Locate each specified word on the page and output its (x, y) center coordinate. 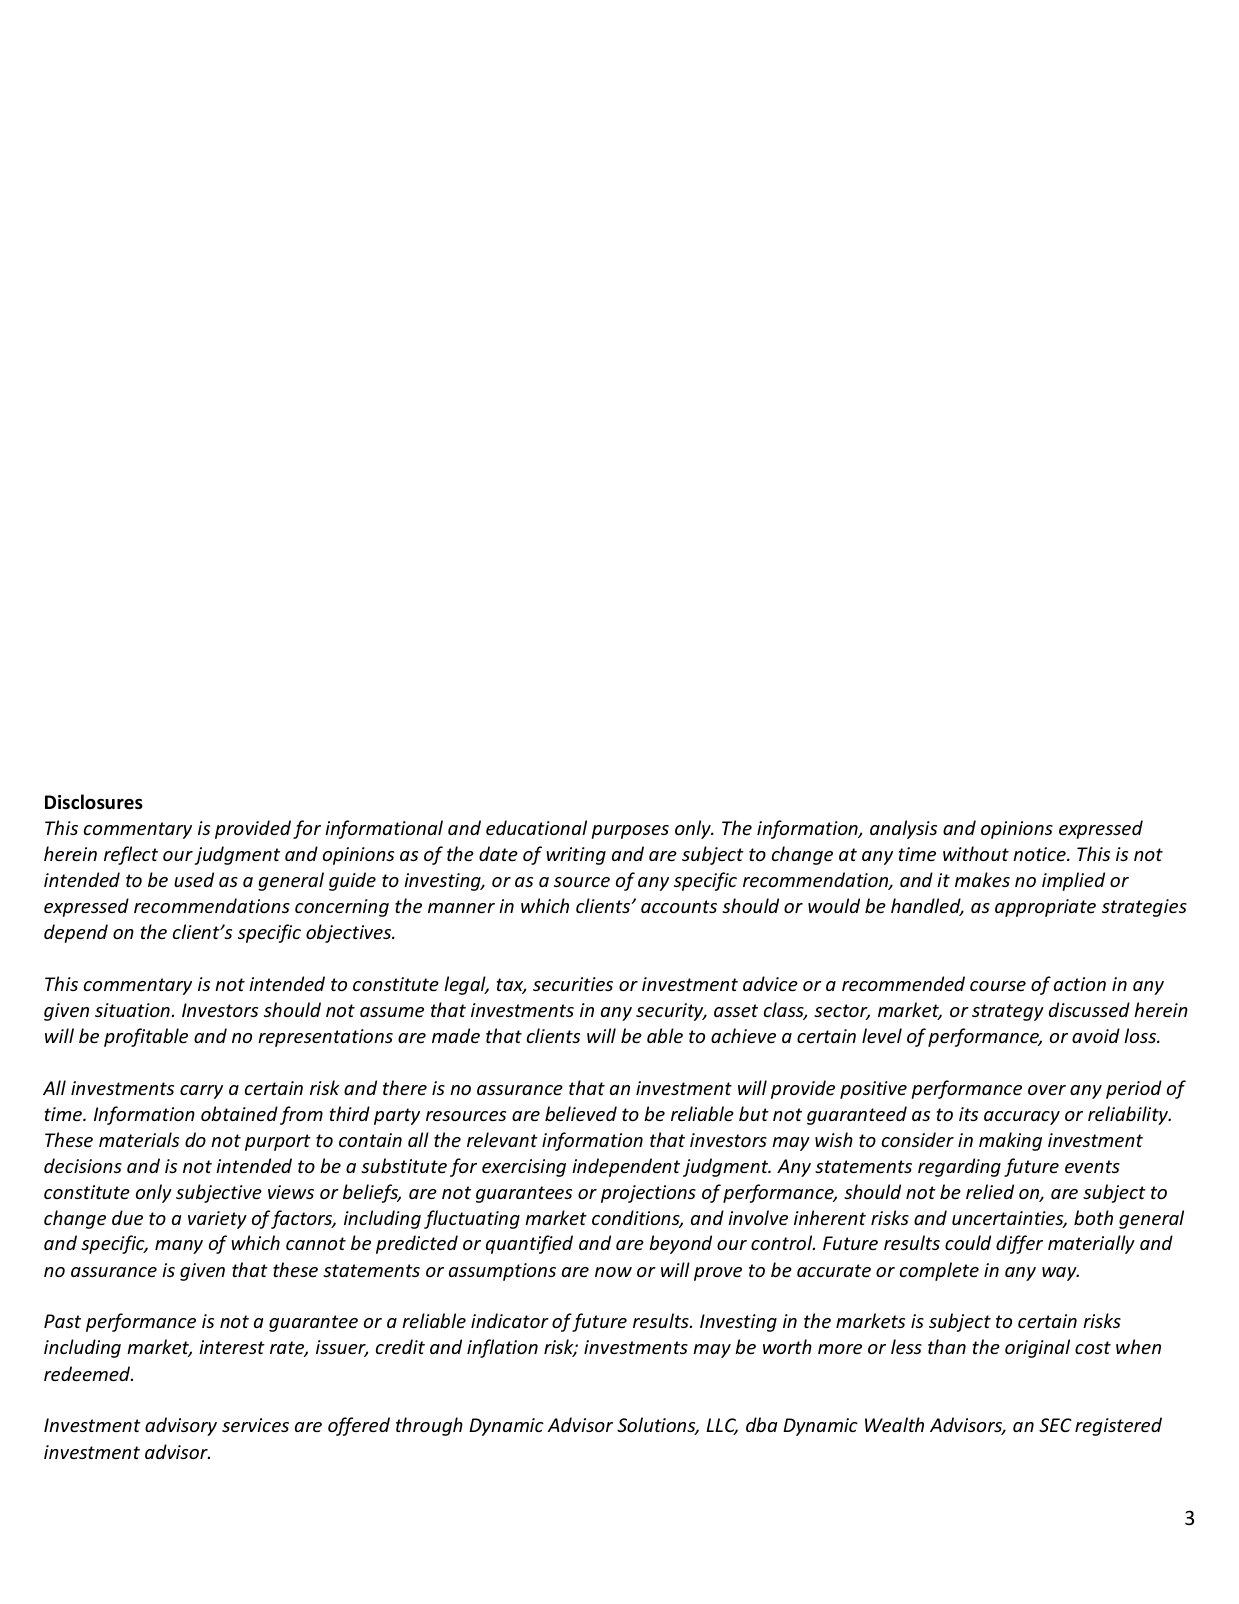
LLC (722, 1426)
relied (990, 1191)
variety (217, 1220)
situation (132, 1010)
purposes (630, 832)
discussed (1089, 1009)
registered (1118, 1426)
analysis (903, 829)
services (255, 1425)
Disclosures (94, 802)
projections (648, 1194)
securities (573, 984)
